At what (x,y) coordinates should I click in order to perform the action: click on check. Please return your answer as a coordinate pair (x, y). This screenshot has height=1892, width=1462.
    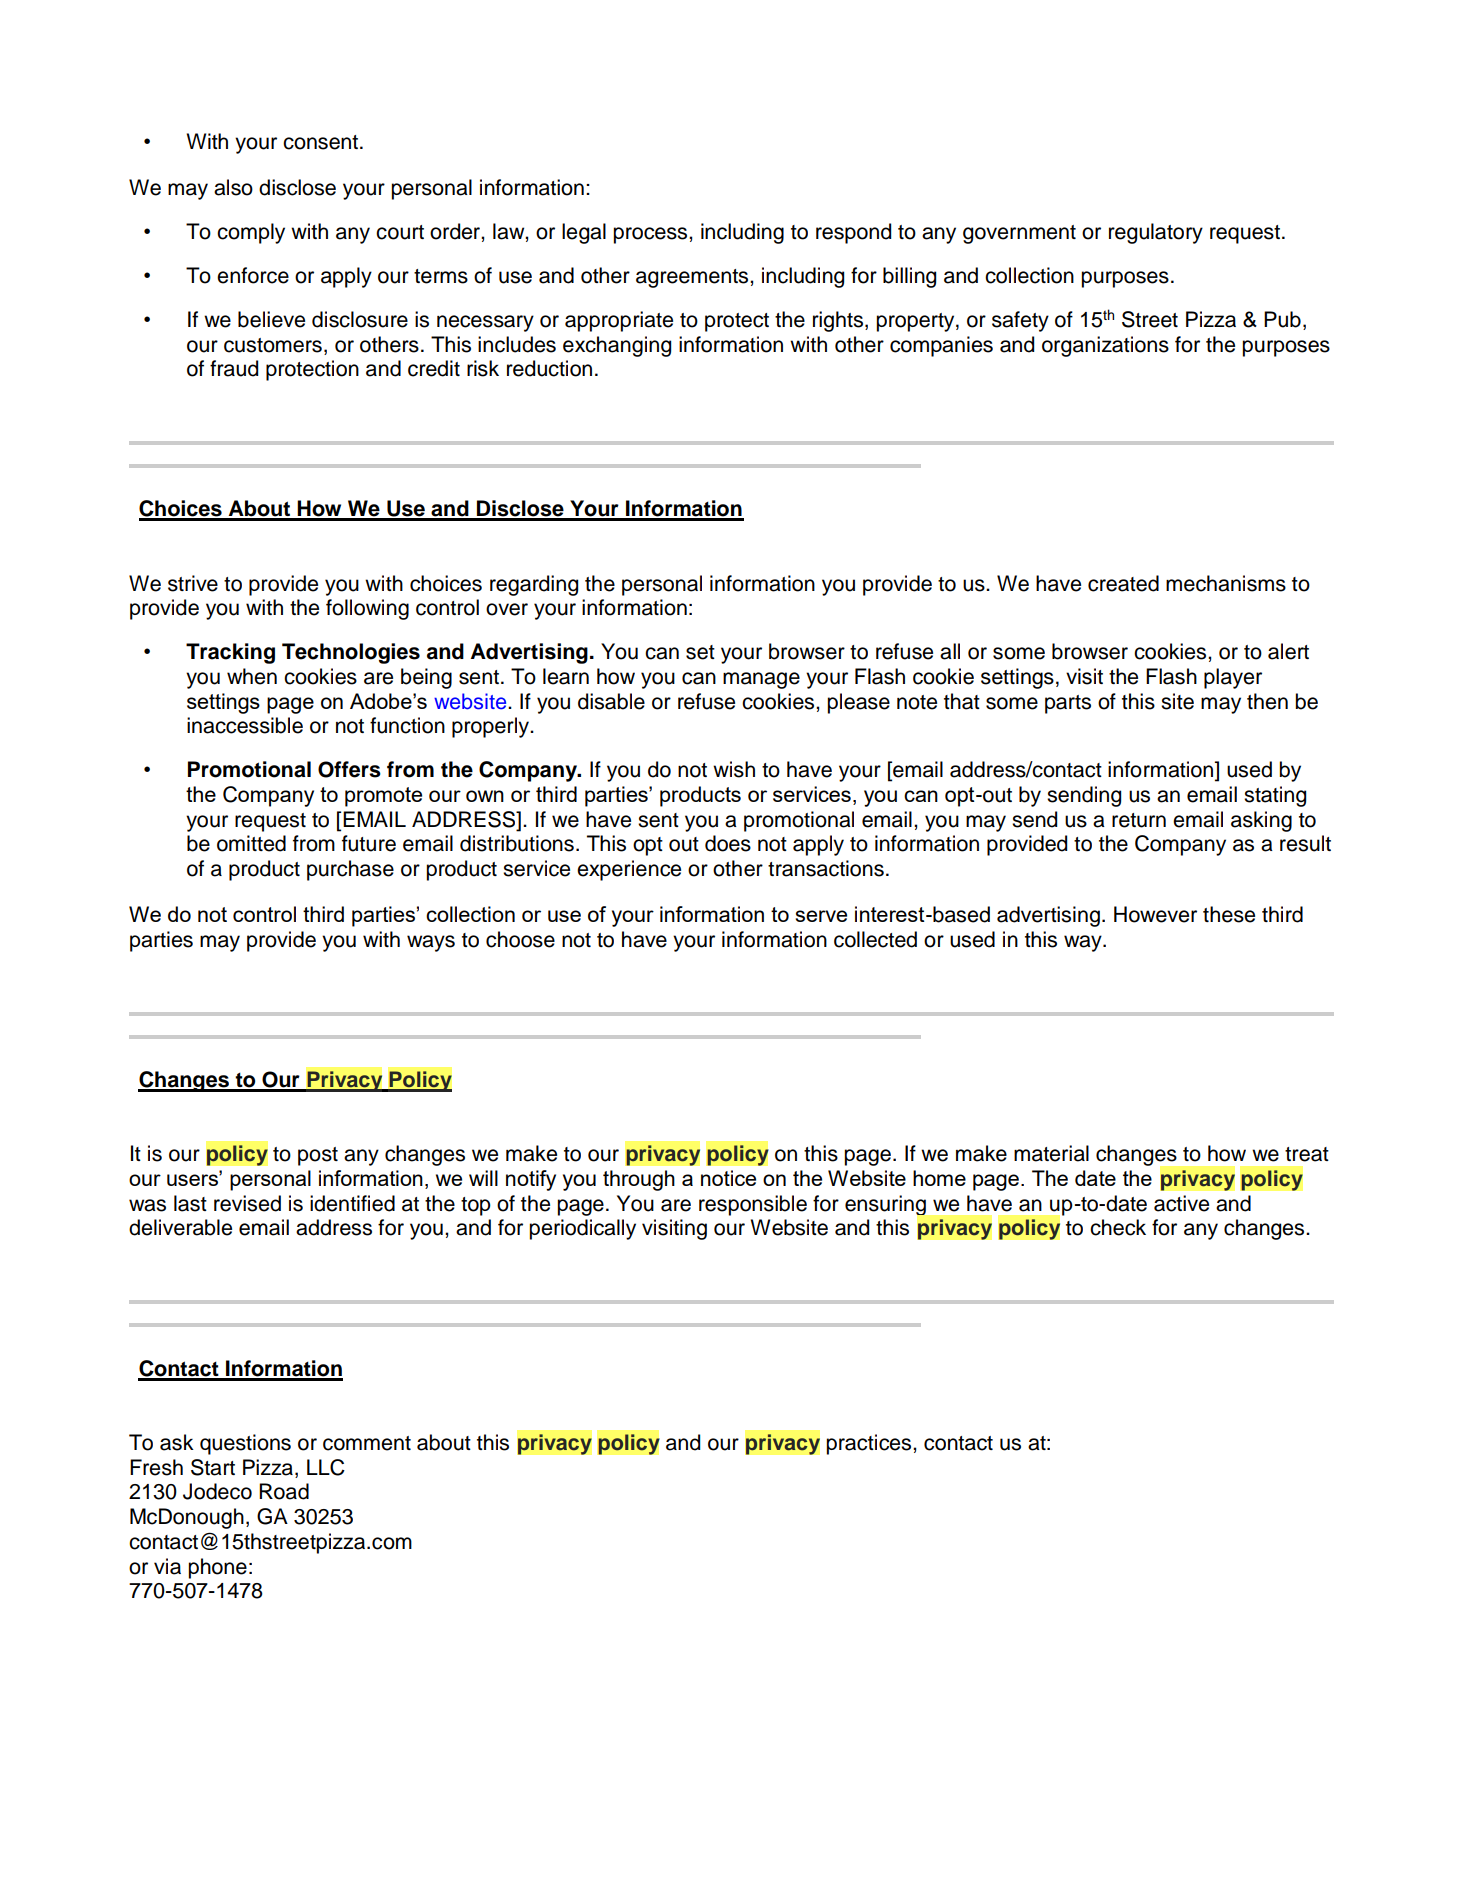
    Looking at the image, I should click on (1118, 1227).
